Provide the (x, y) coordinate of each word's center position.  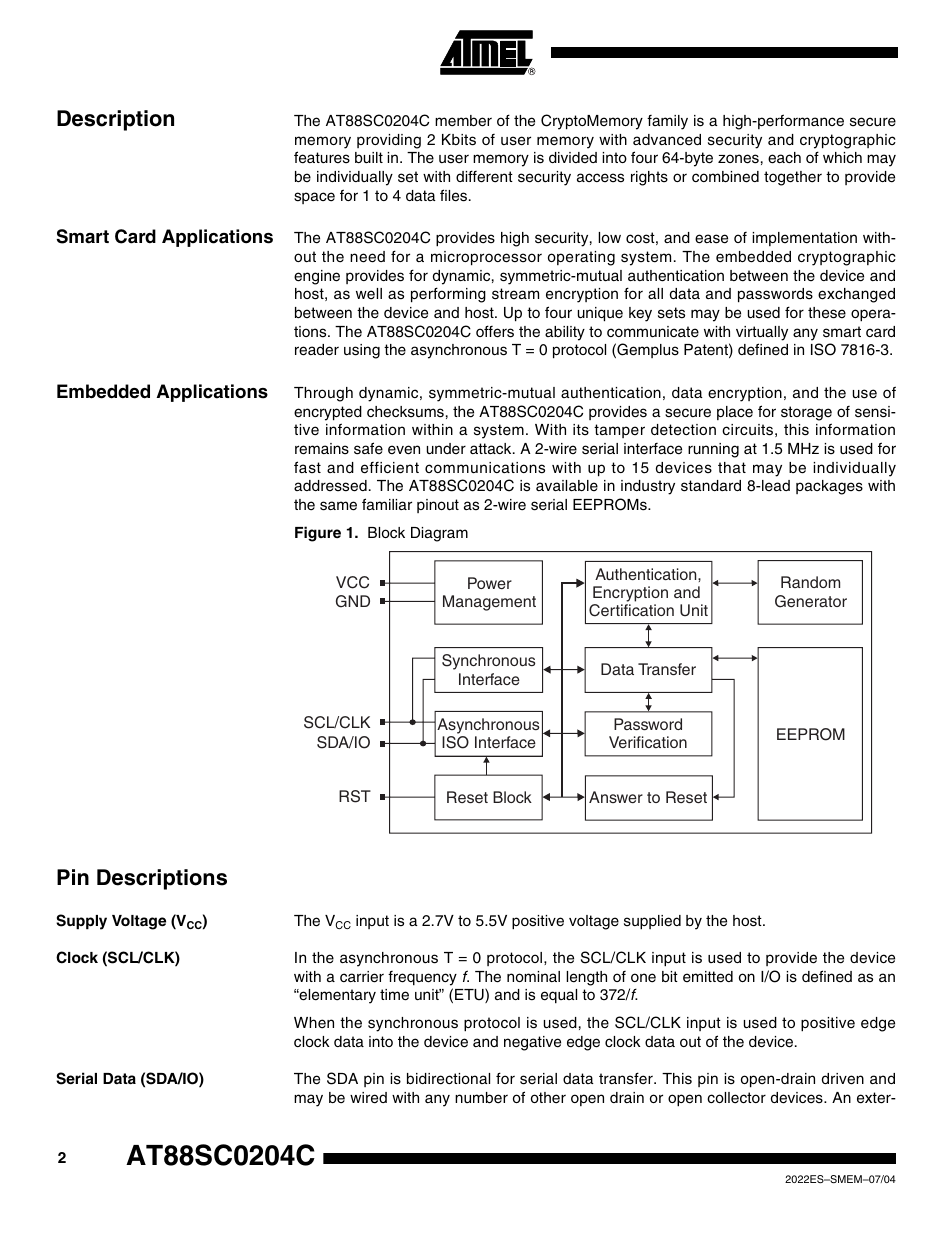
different (484, 176)
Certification (631, 610)
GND (353, 601)
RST (355, 796)
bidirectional (448, 1079)
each (784, 158)
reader (317, 350)
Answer (616, 797)
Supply (81, 922)
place (735, 413)
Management (489, 603)
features (322, 157)
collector (736, 1098)
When (314, 1023)
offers (495, 331)
